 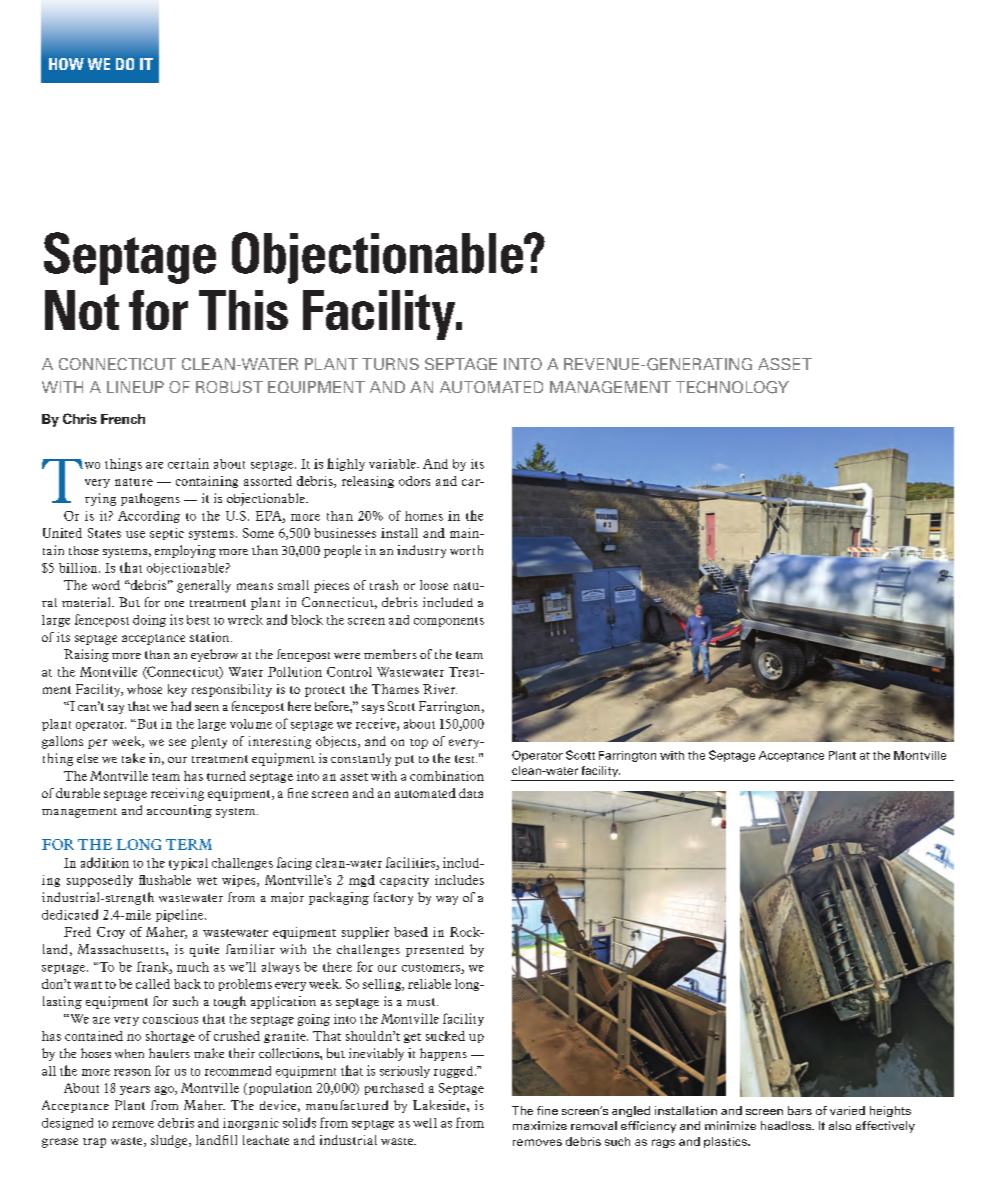 I want to click on odors, so click(x=414, y=481).
